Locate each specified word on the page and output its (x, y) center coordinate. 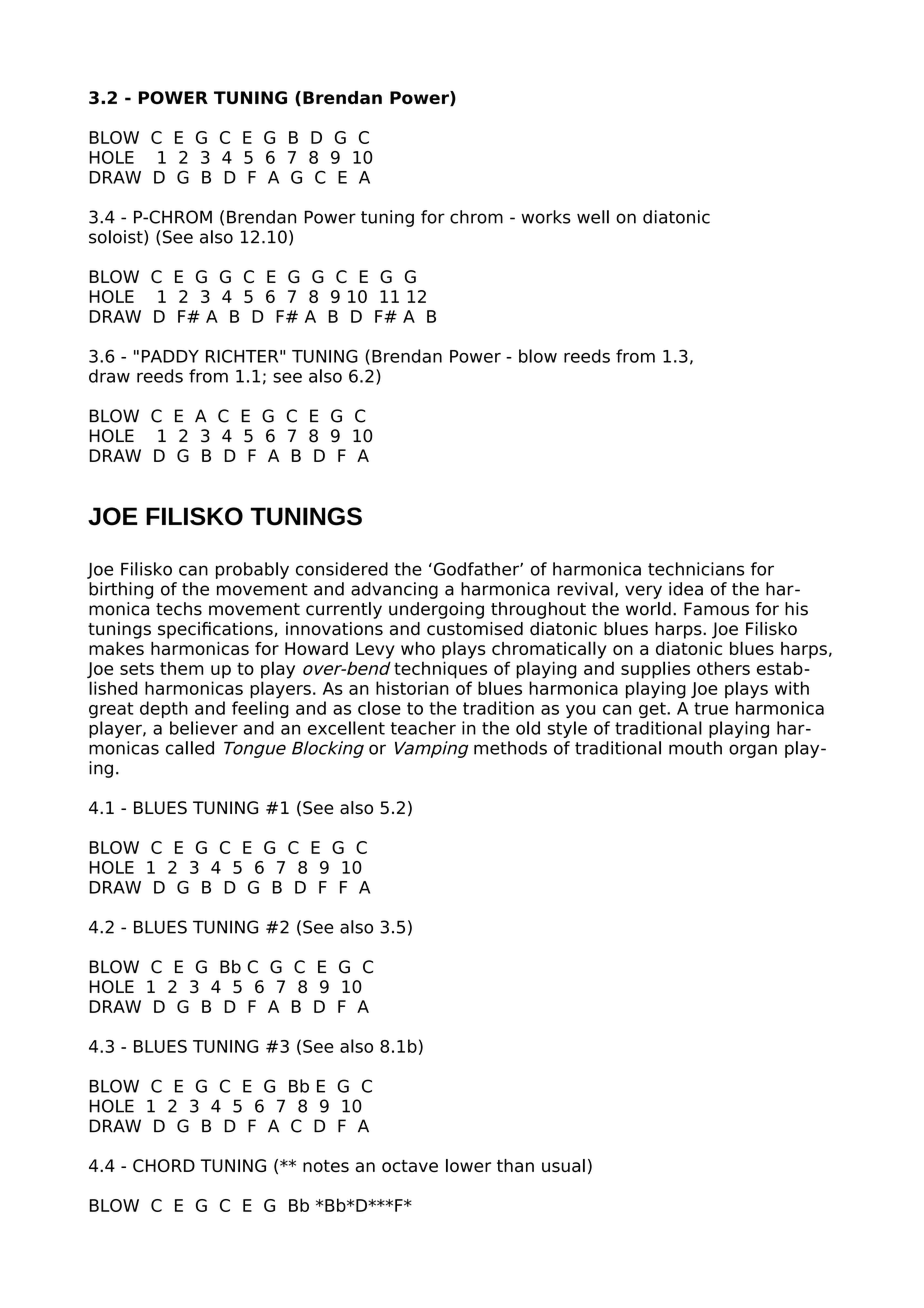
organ (753, 751)
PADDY (170, 356)
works (546, 217)
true (711, 708)
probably (252, 570)
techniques (440, 670)
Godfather (477, 569)
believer (204, 728)
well (593, 217)
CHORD (164, 1165)
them (182, 668)
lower (468, 1166)
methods (510, 748)
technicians (696, 569)
